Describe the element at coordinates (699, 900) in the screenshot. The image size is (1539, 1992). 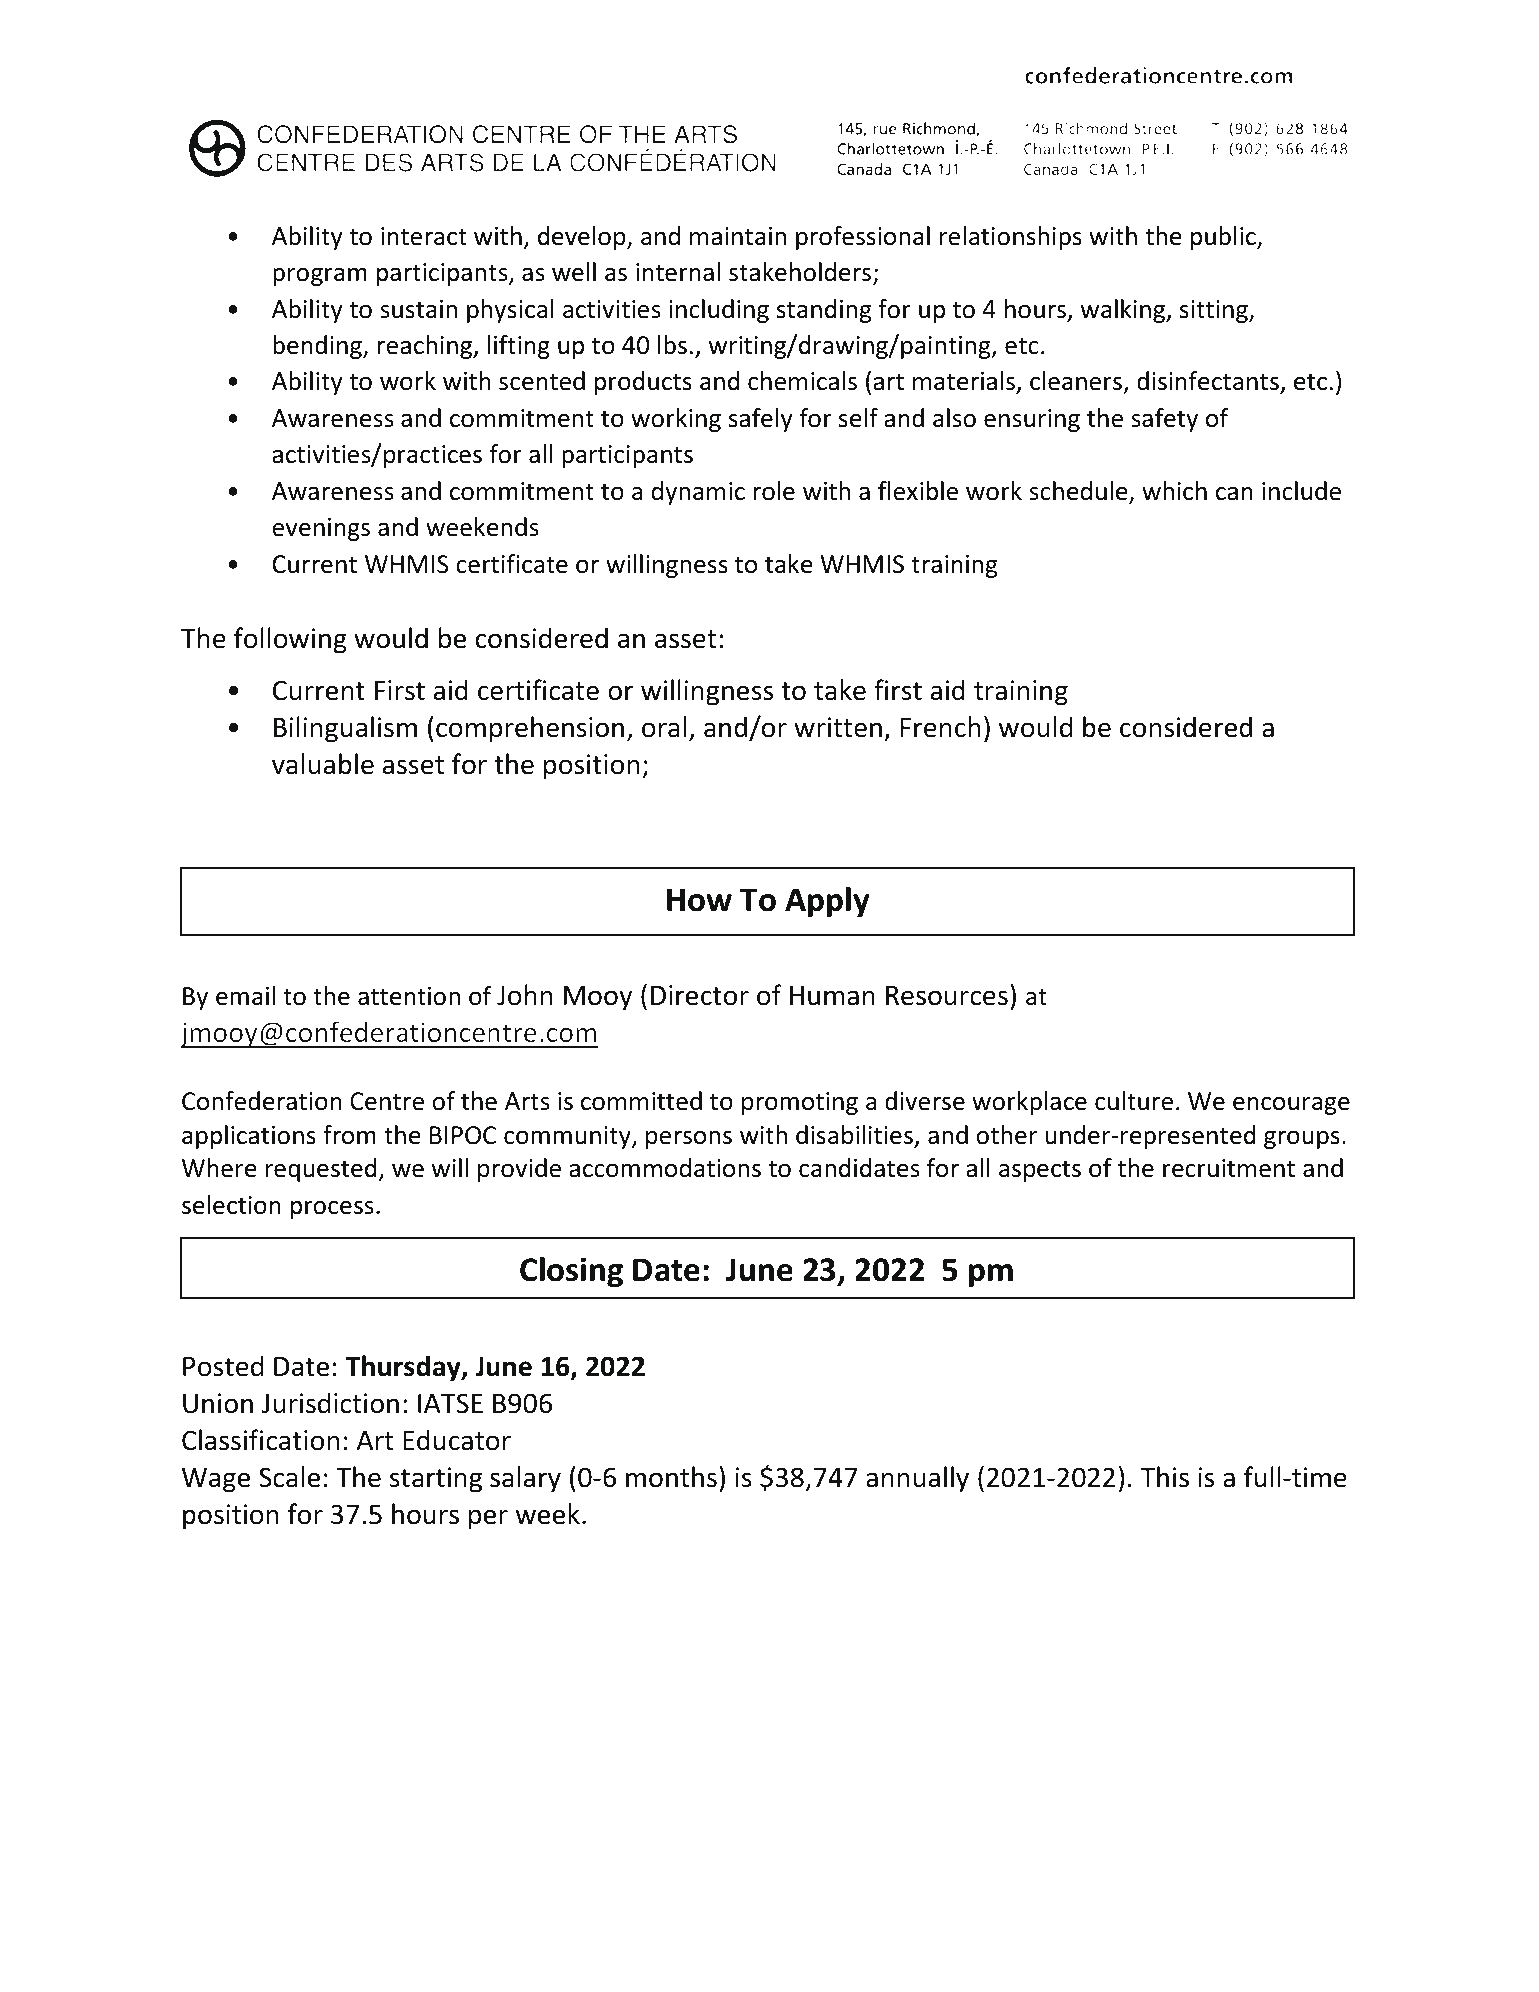
I see `How` at that location.
